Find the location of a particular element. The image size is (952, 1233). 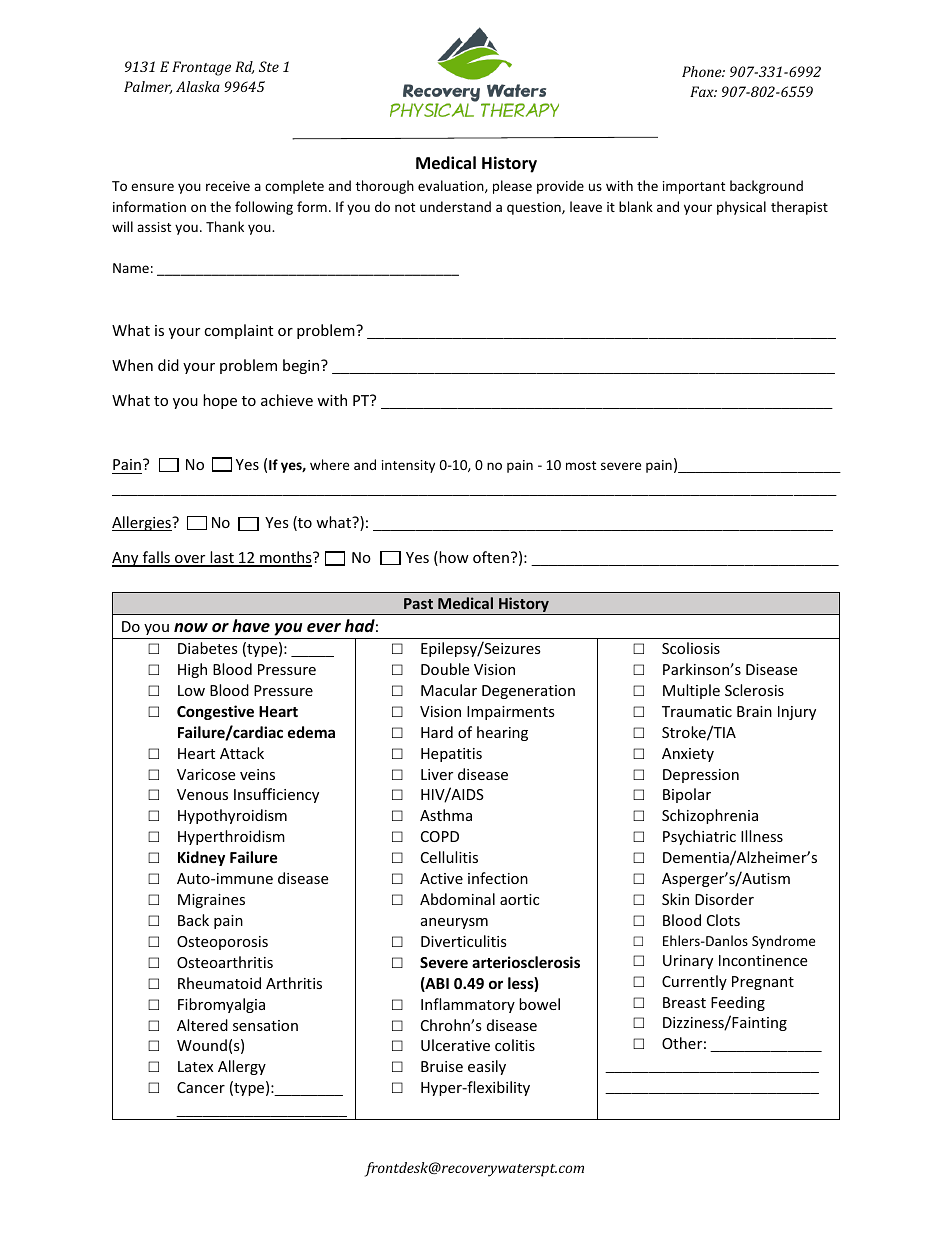

important is located at coordinates (694, 187).
